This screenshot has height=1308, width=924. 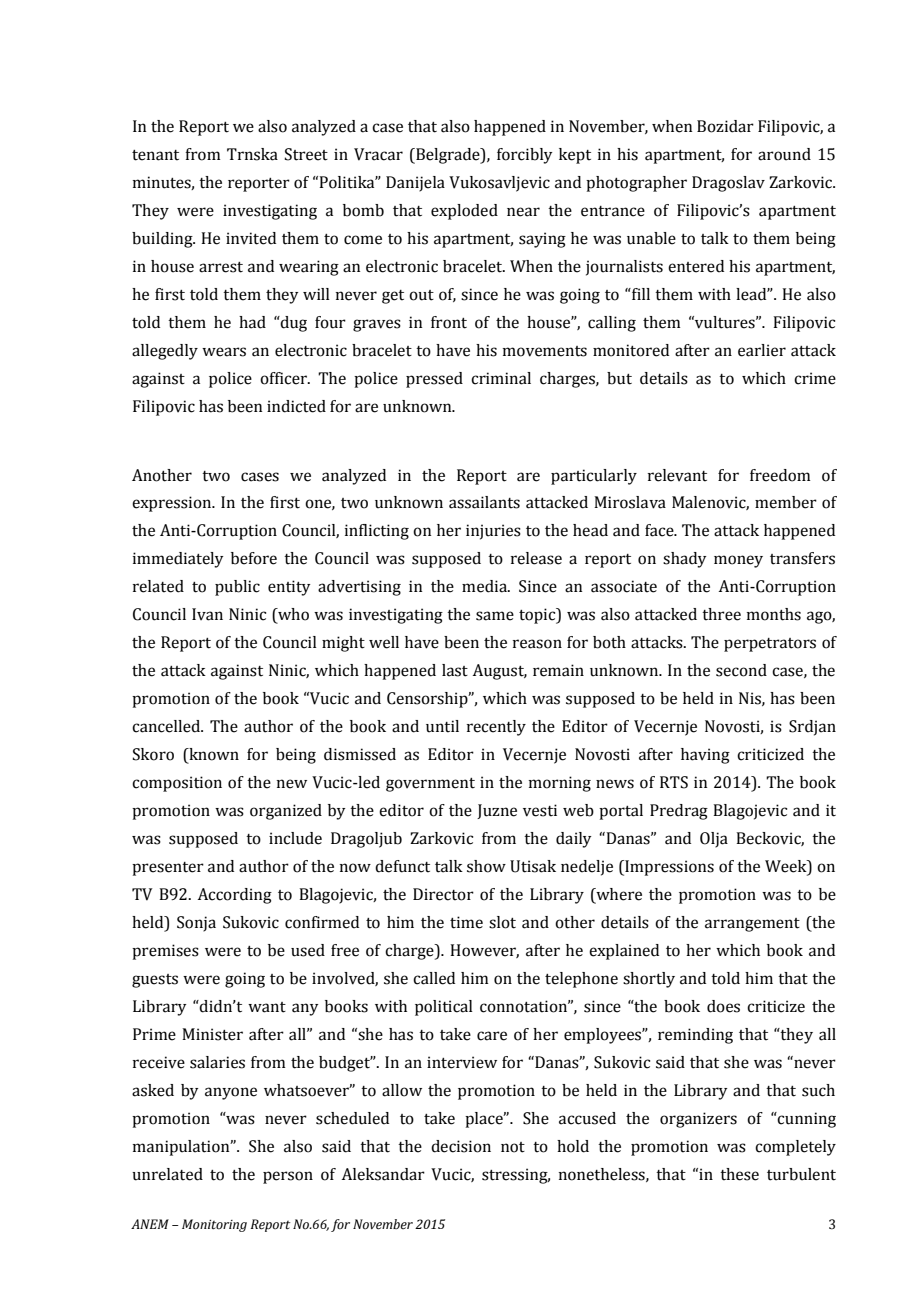 I want to click on Monitoring, so click(x=214, y=1225).
